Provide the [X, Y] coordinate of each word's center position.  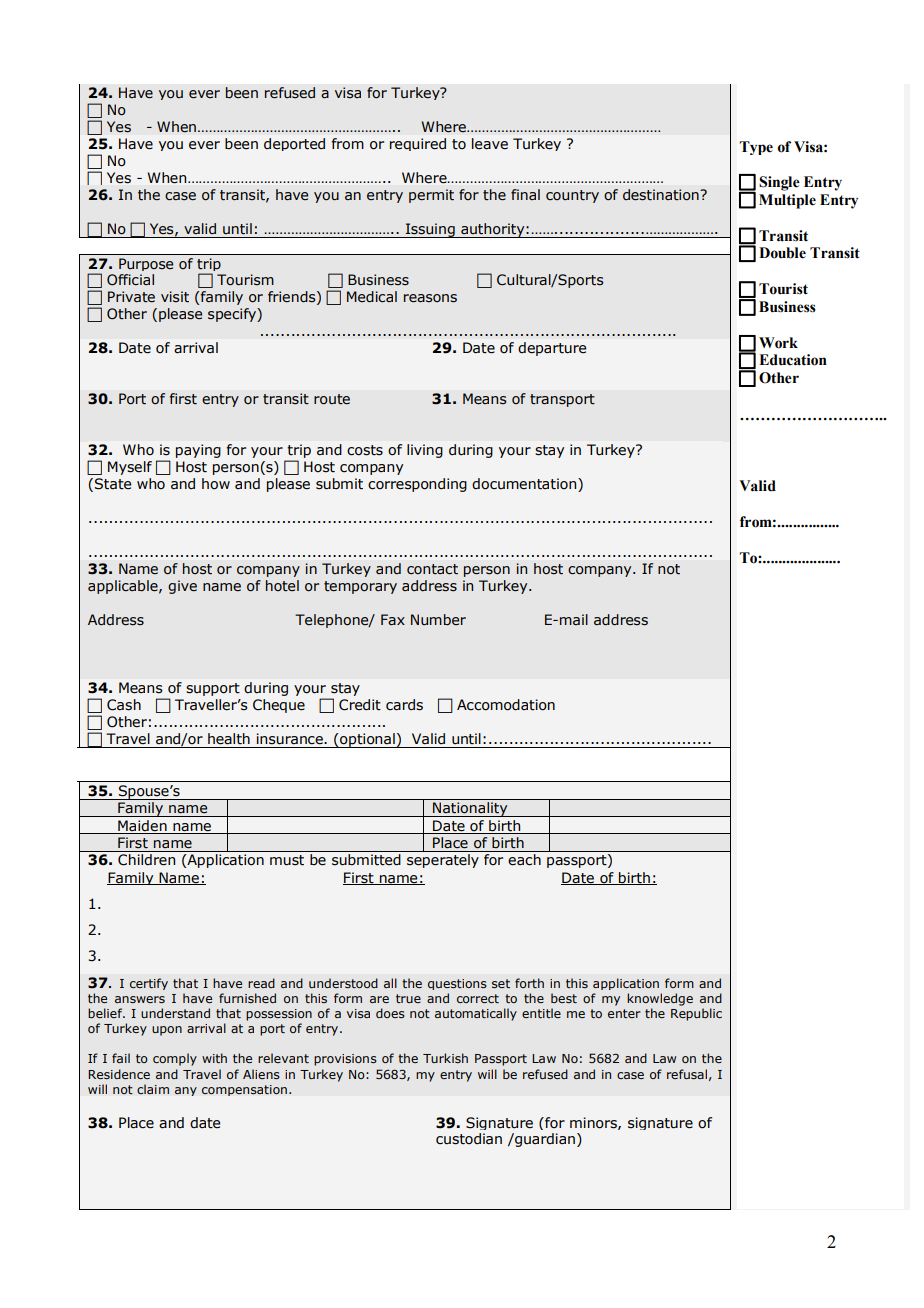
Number [438, 620]
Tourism [245, 280]
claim [153, 1089]
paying [198, 451]
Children [146, 860]
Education [793, 360]
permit [431, 196]
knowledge [660, 999]
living [425, 451]
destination [662, 195]
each [524, 859]
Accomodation [506, 705]
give [182, 587]
